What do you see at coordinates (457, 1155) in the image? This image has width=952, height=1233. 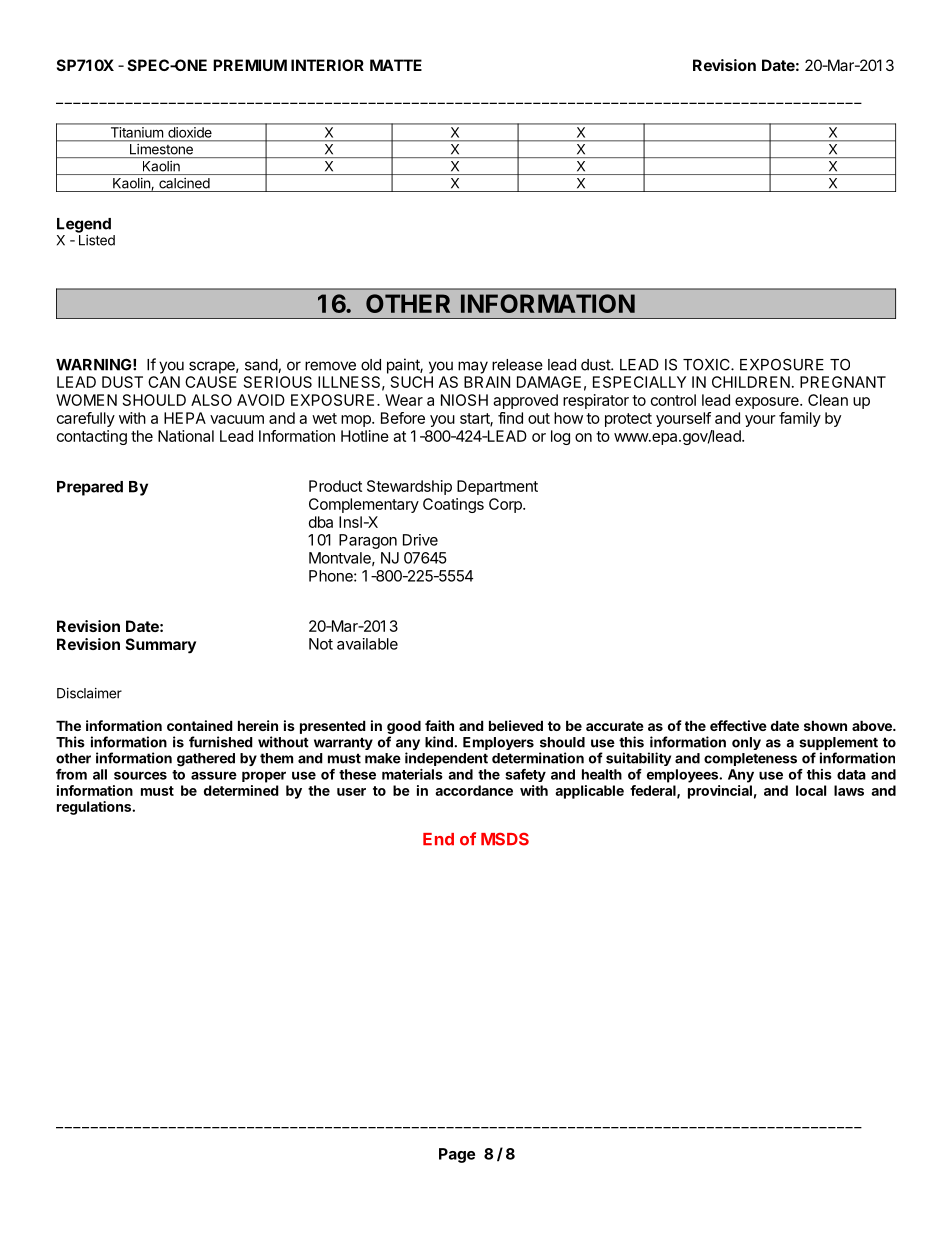 I see `Page` at bounding box center [457, 1155].
